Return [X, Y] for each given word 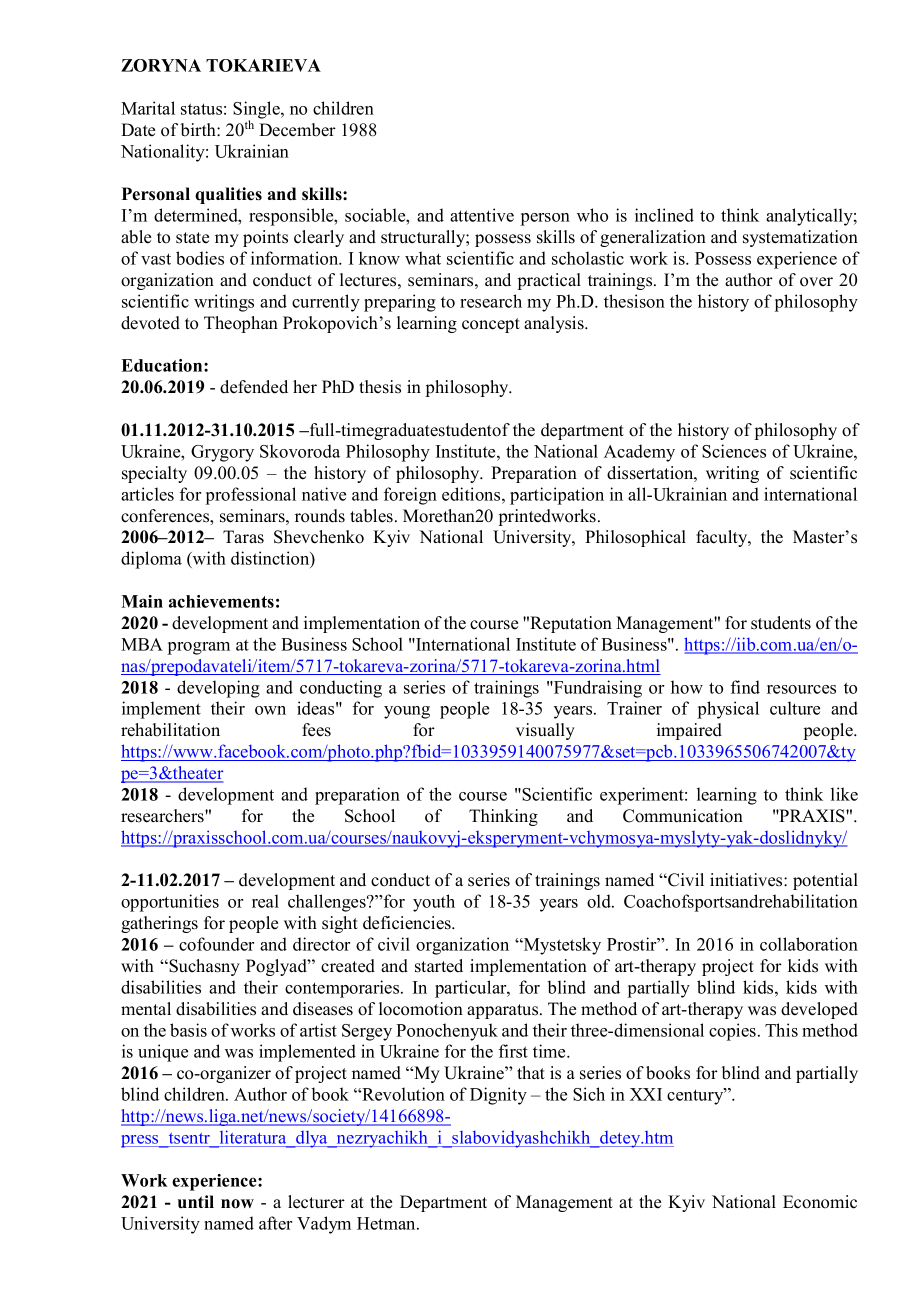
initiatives [747, 880]
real [265, 901]
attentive [482, 215]
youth [434, 903]
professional [251, 496]
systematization [800, 238]
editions [472, 494]
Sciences [734, 451]
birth [199, 130]
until [196, 1202]
